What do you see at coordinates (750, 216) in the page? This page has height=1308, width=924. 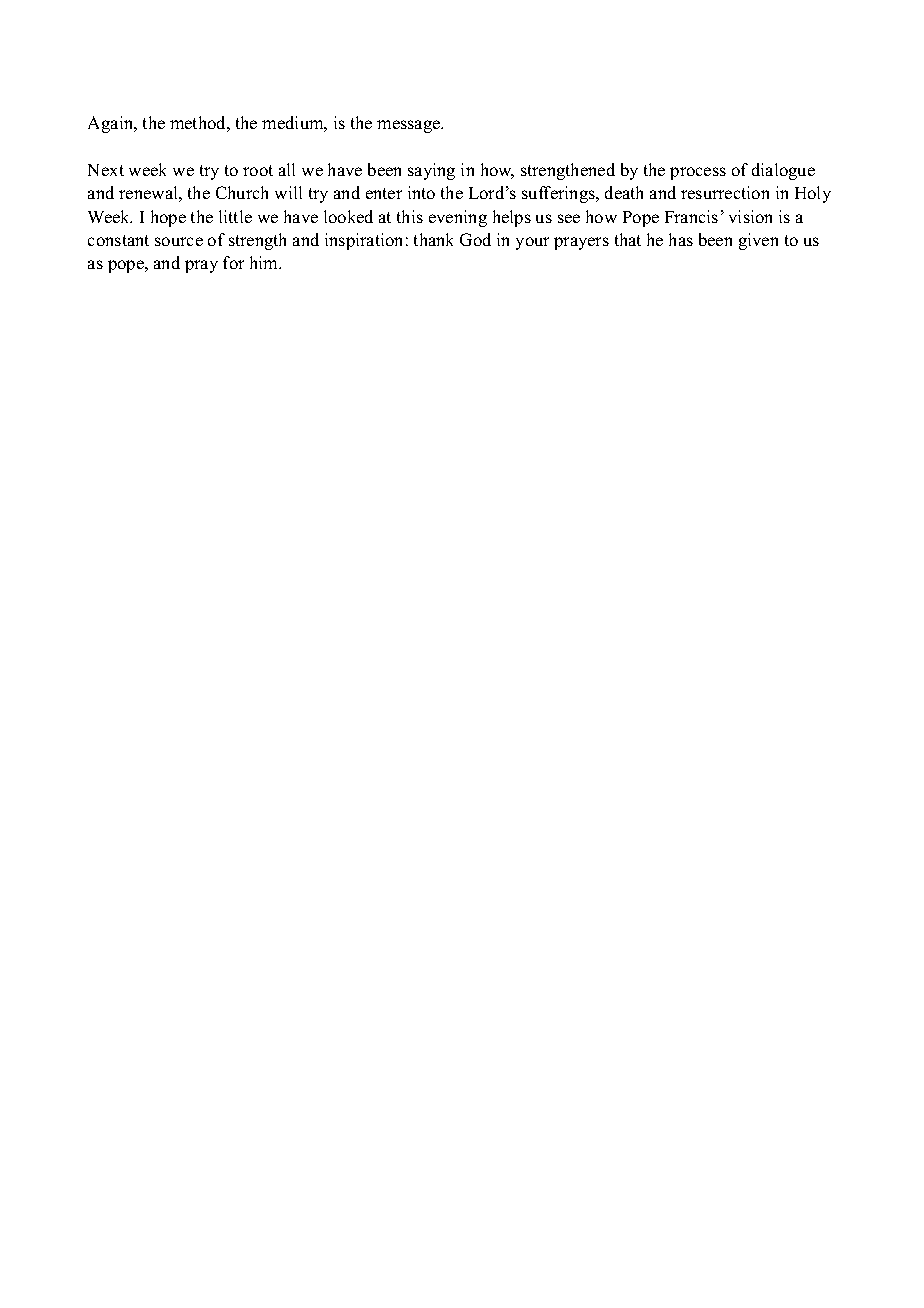 I see `vision` at bounding box center [750, 216].
